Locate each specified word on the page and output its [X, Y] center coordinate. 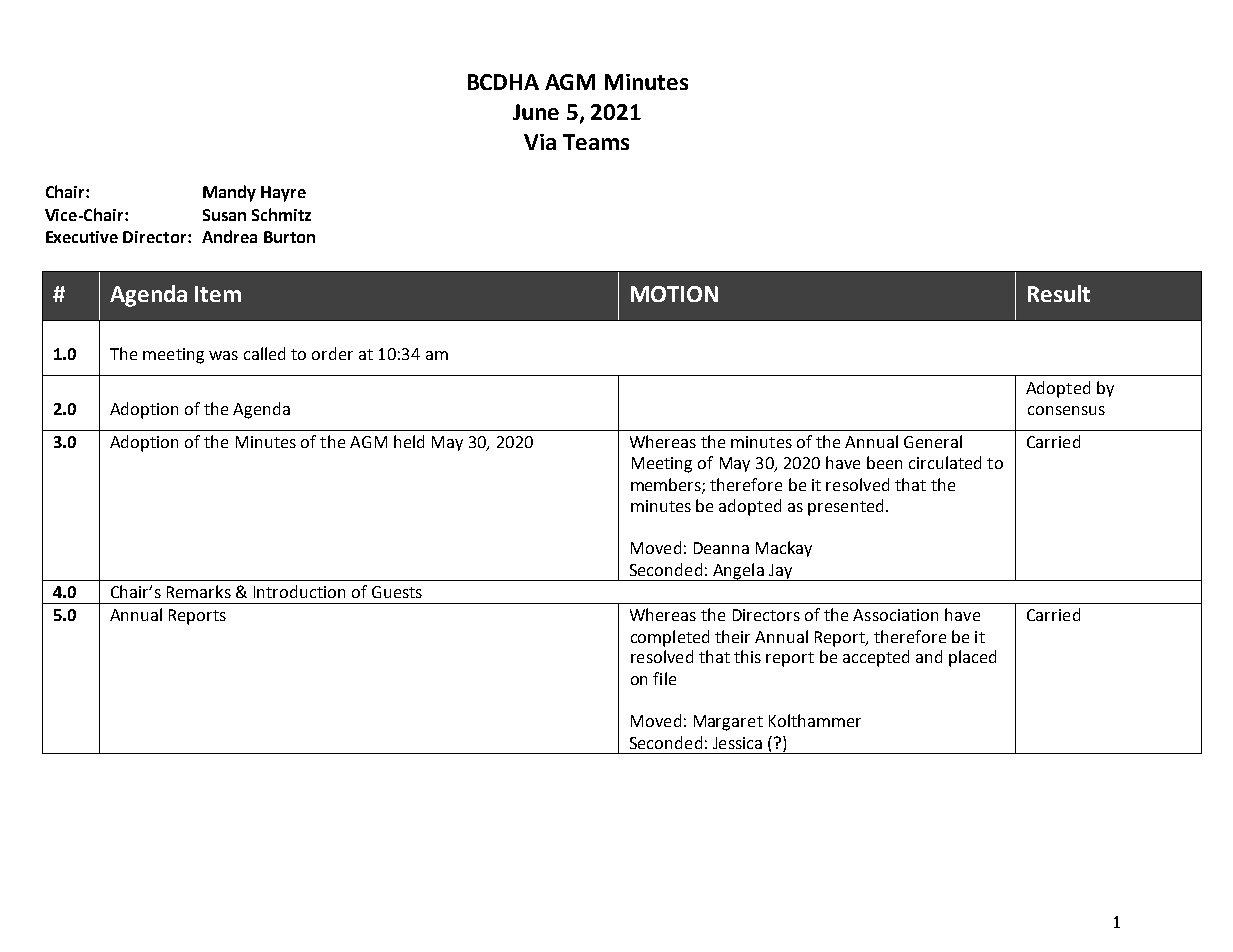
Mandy [229, 193]
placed [972, 658]
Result [1059, 293]
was [223, 355]
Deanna [721, 548]
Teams [596, 142]
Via [540, 142]
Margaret [728, 723]
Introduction [299, 591]
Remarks [199, 591]
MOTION [674, 294]
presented [845, 507]
